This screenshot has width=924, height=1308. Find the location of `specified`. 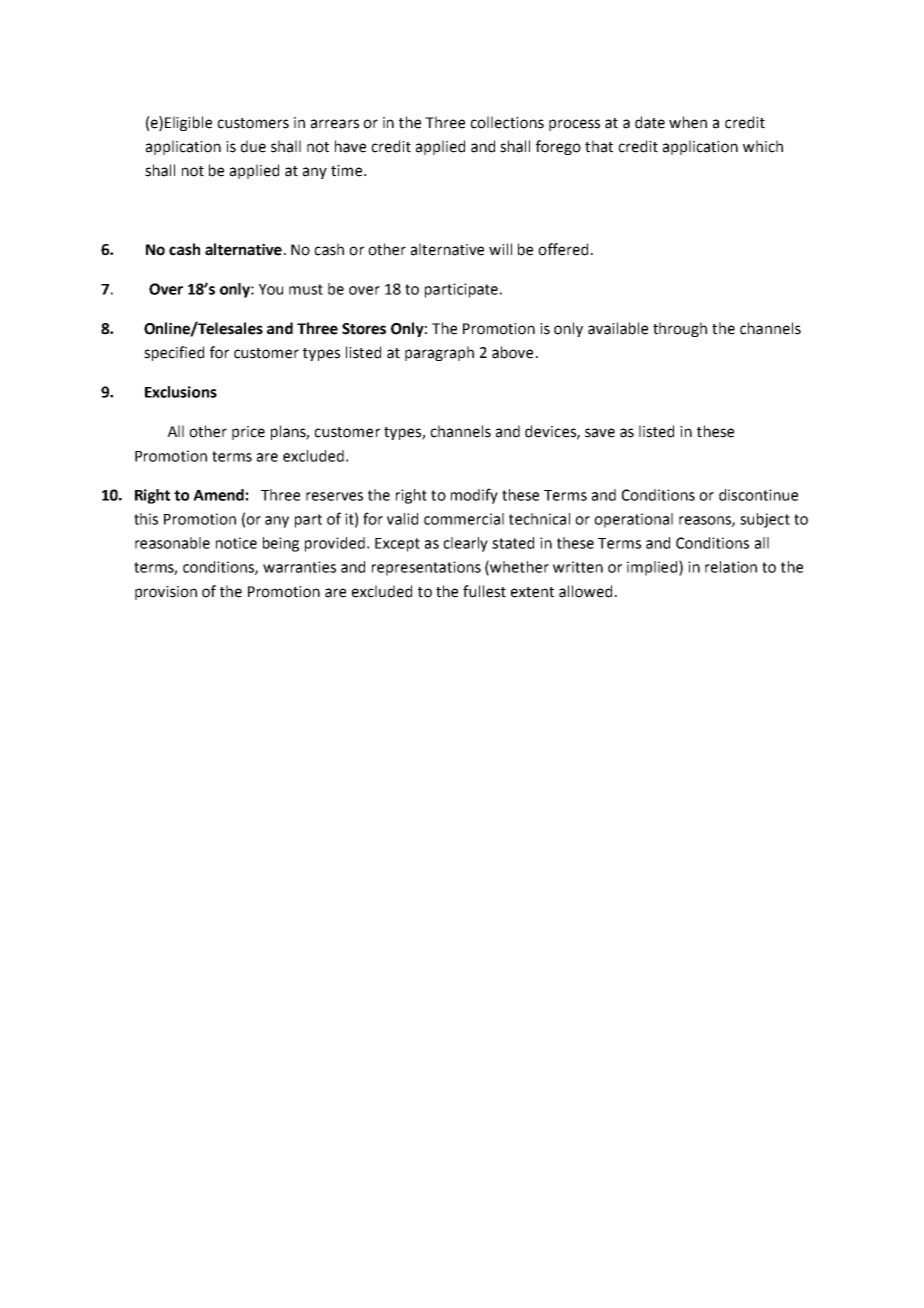

specified is located at coordinates (174, 353).
